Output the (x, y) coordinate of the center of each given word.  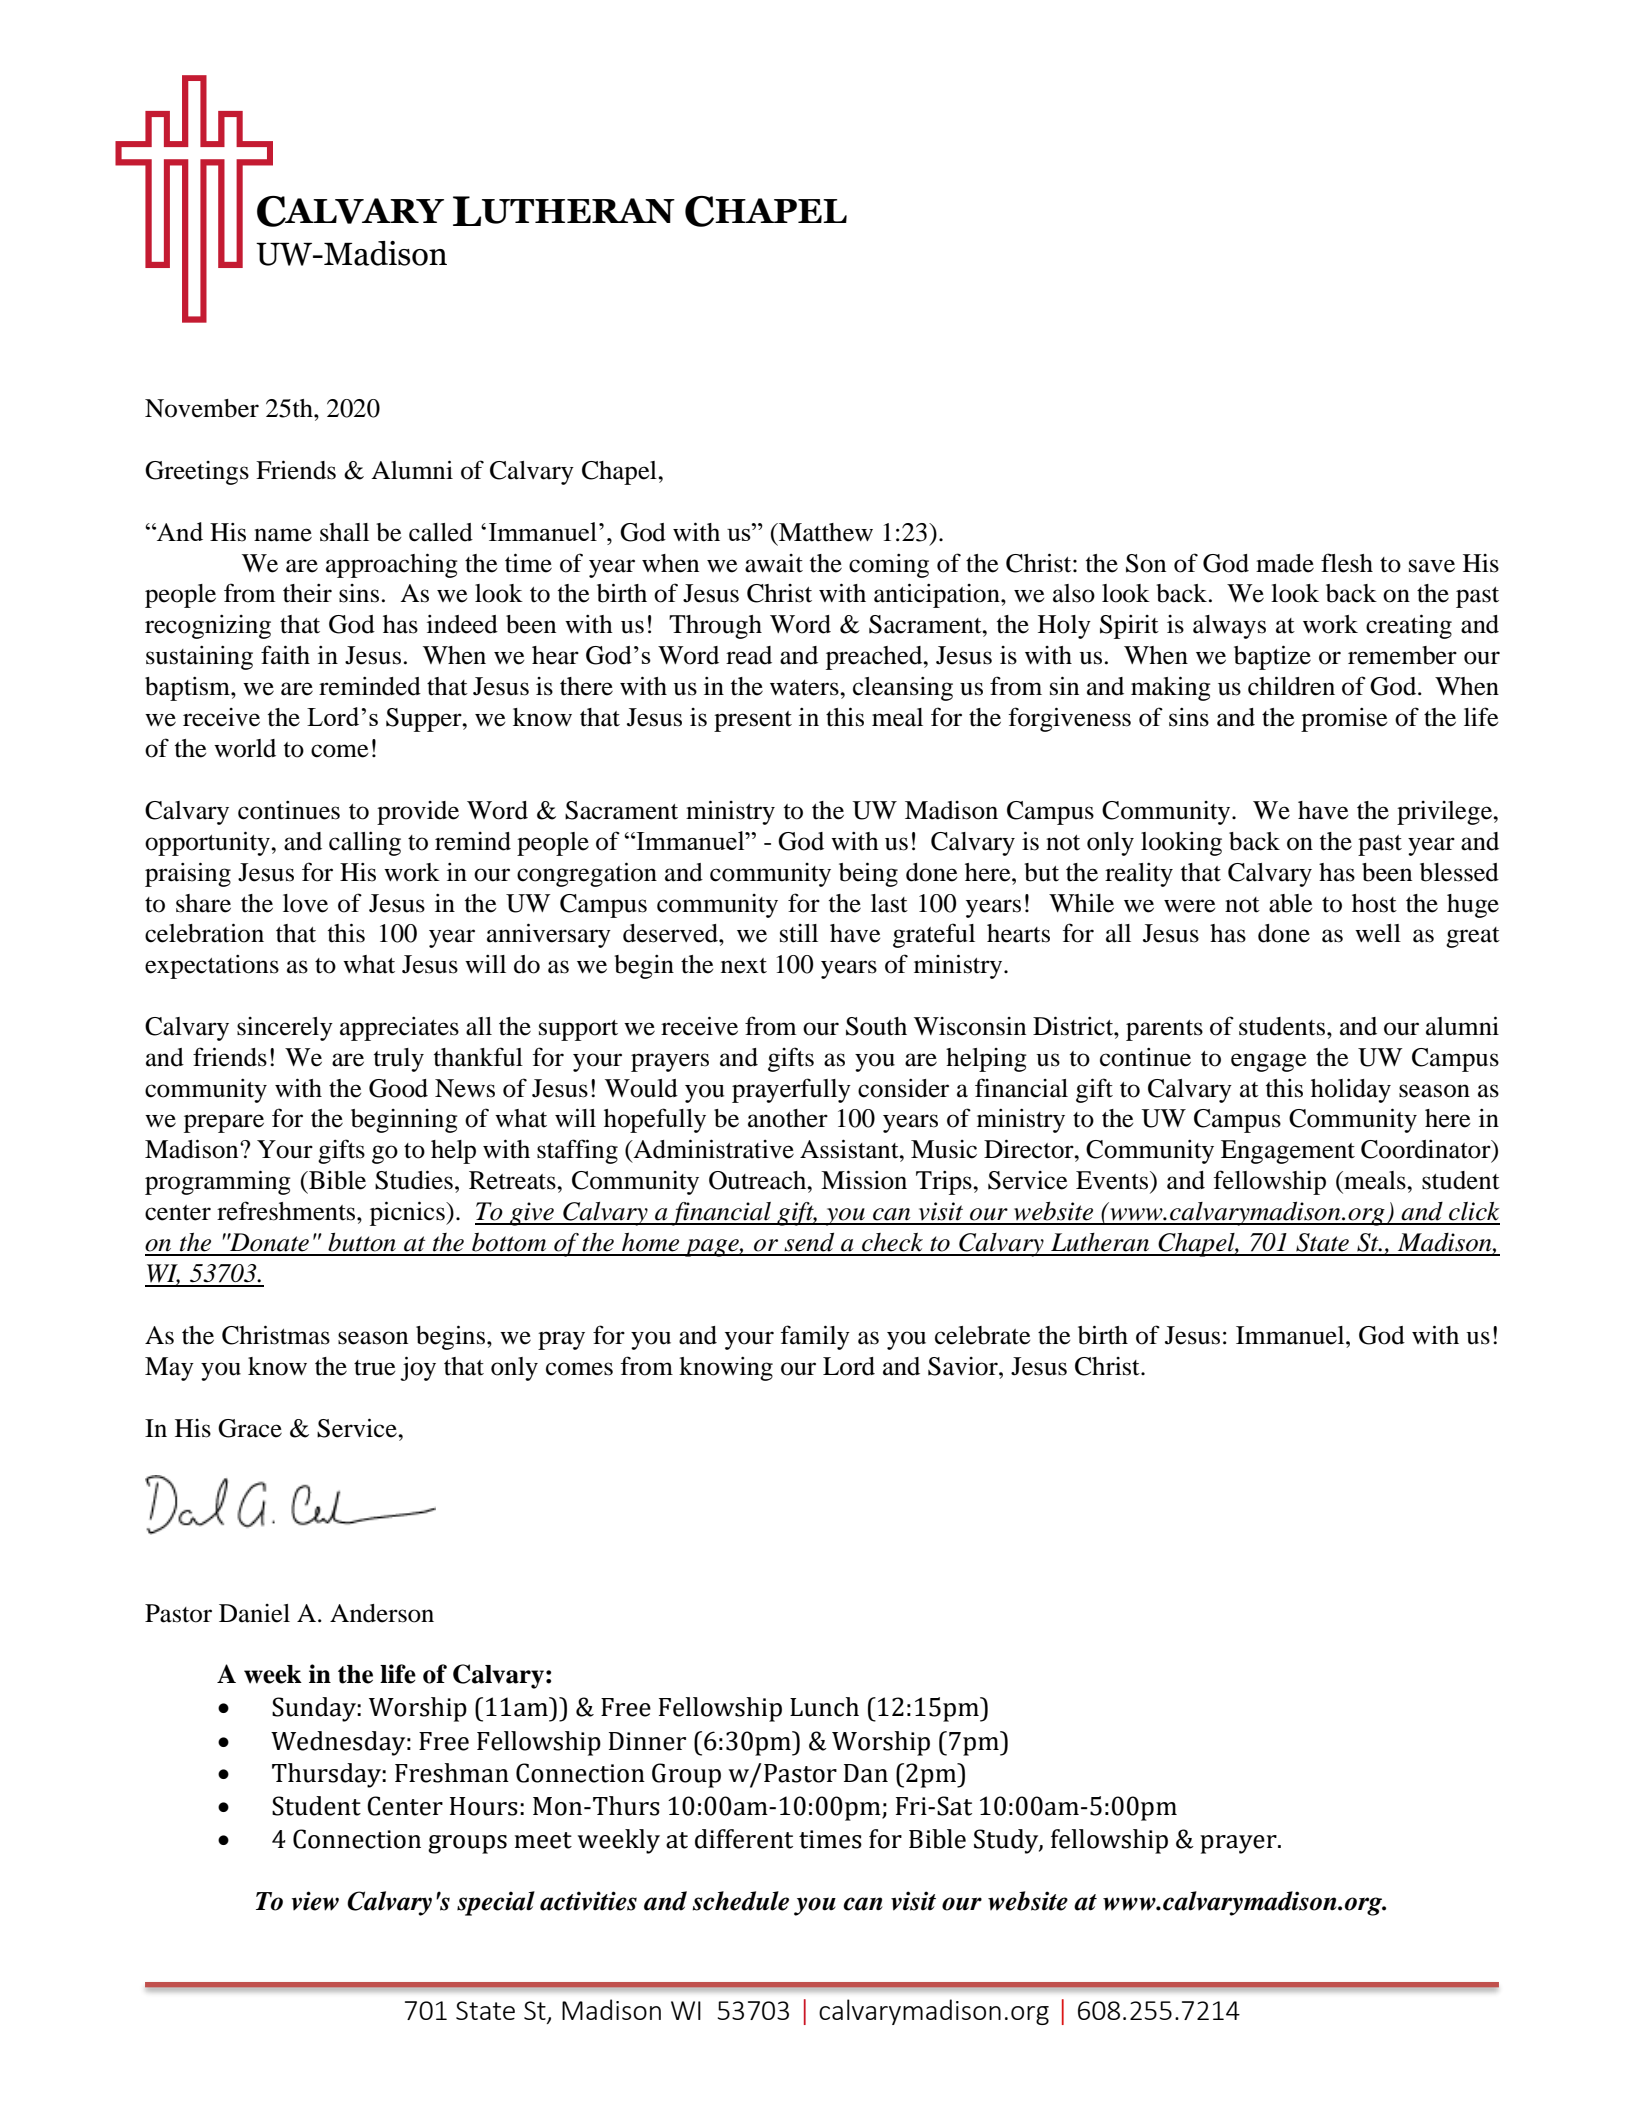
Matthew (825, 532)
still (799, 933)
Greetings (197, 473)
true (374, 1368)
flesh (1347, 563)
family (815, 1337)
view (315, 1901)
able (1290, 903)
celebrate (982, 1335)
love (305, 903)
